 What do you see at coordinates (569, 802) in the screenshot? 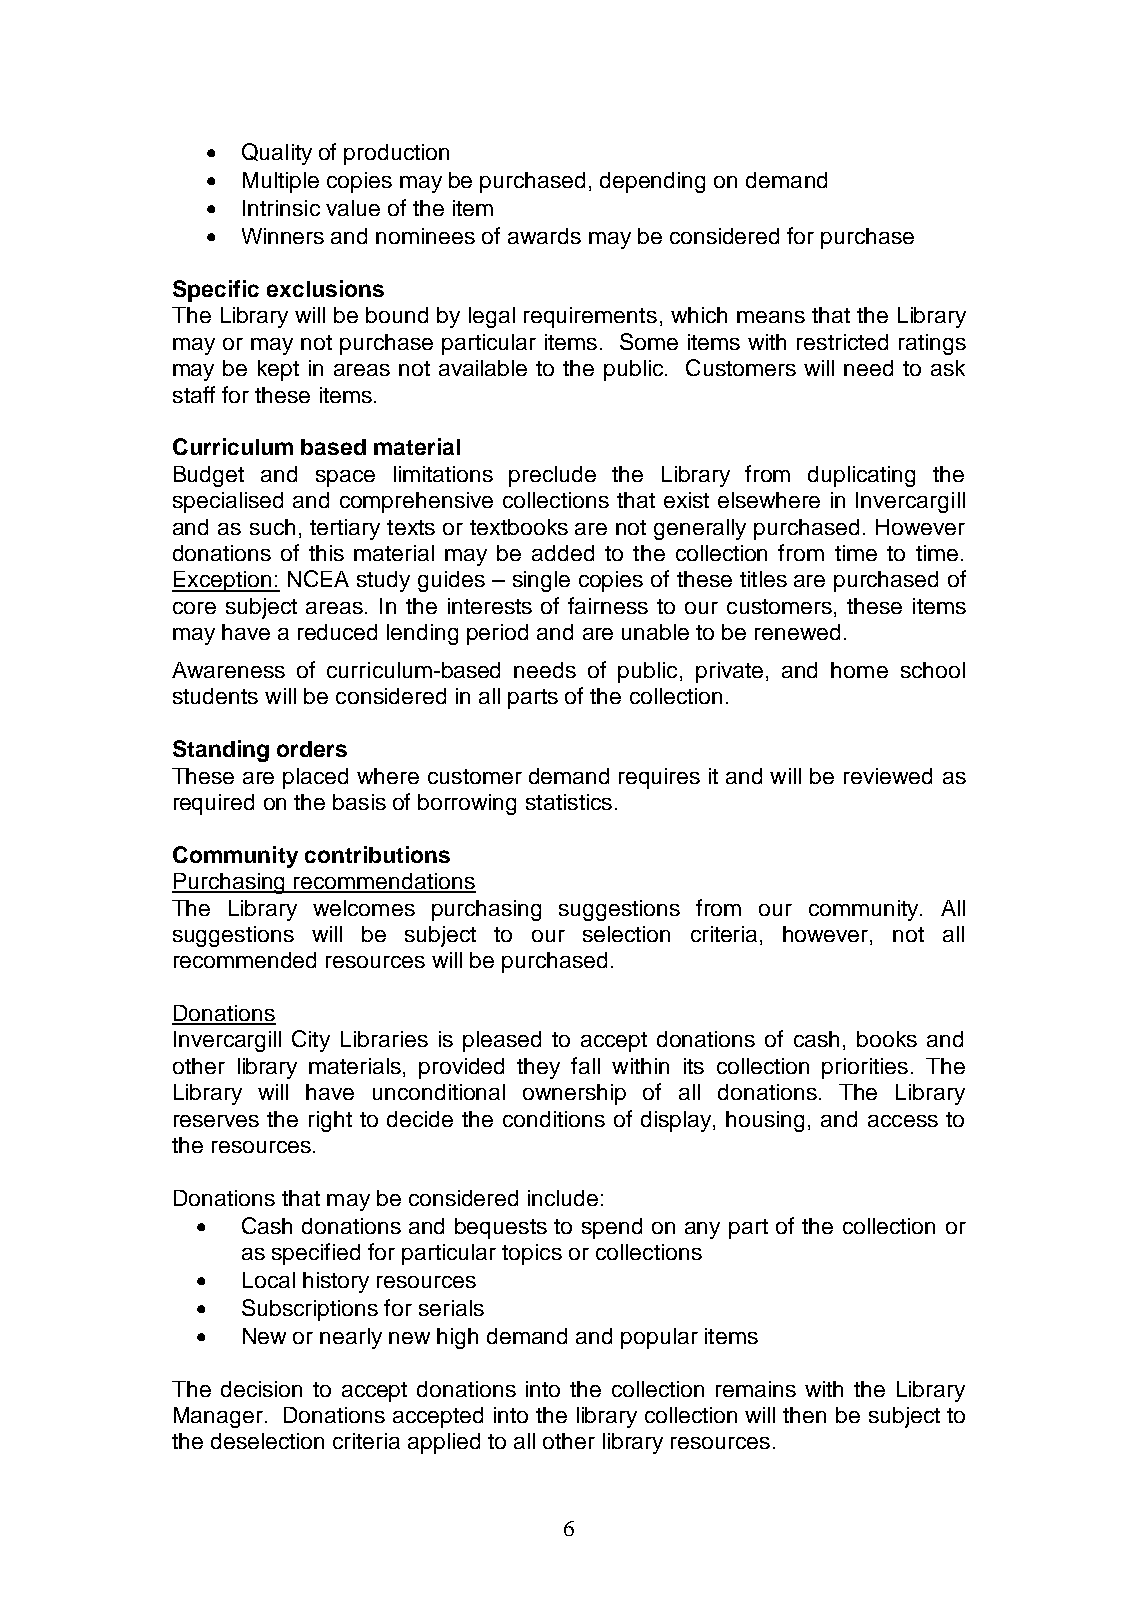
I see `statistics` at bounding box center [569, 802].
